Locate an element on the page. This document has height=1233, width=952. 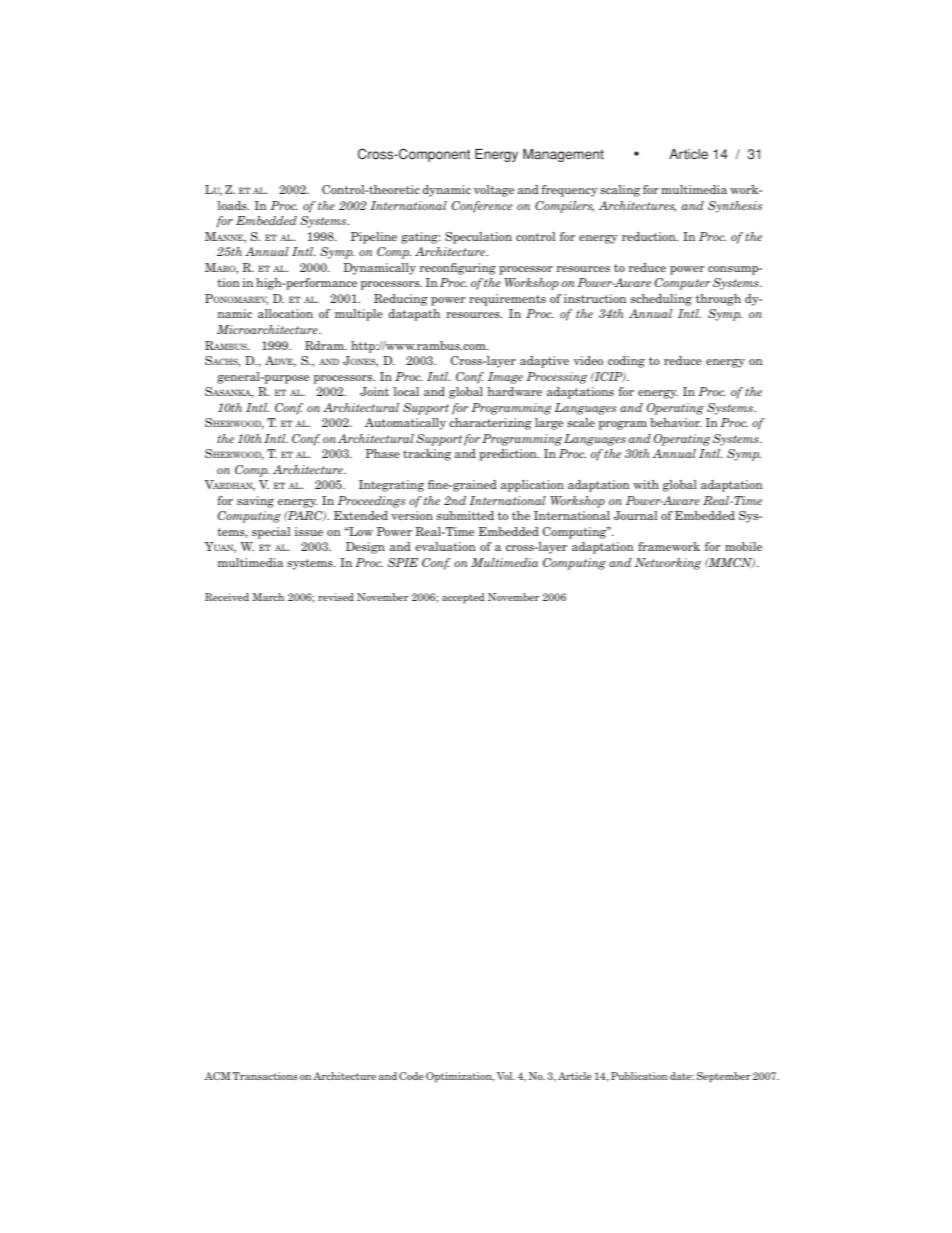
voltage is located at coordinates (494, 191).
